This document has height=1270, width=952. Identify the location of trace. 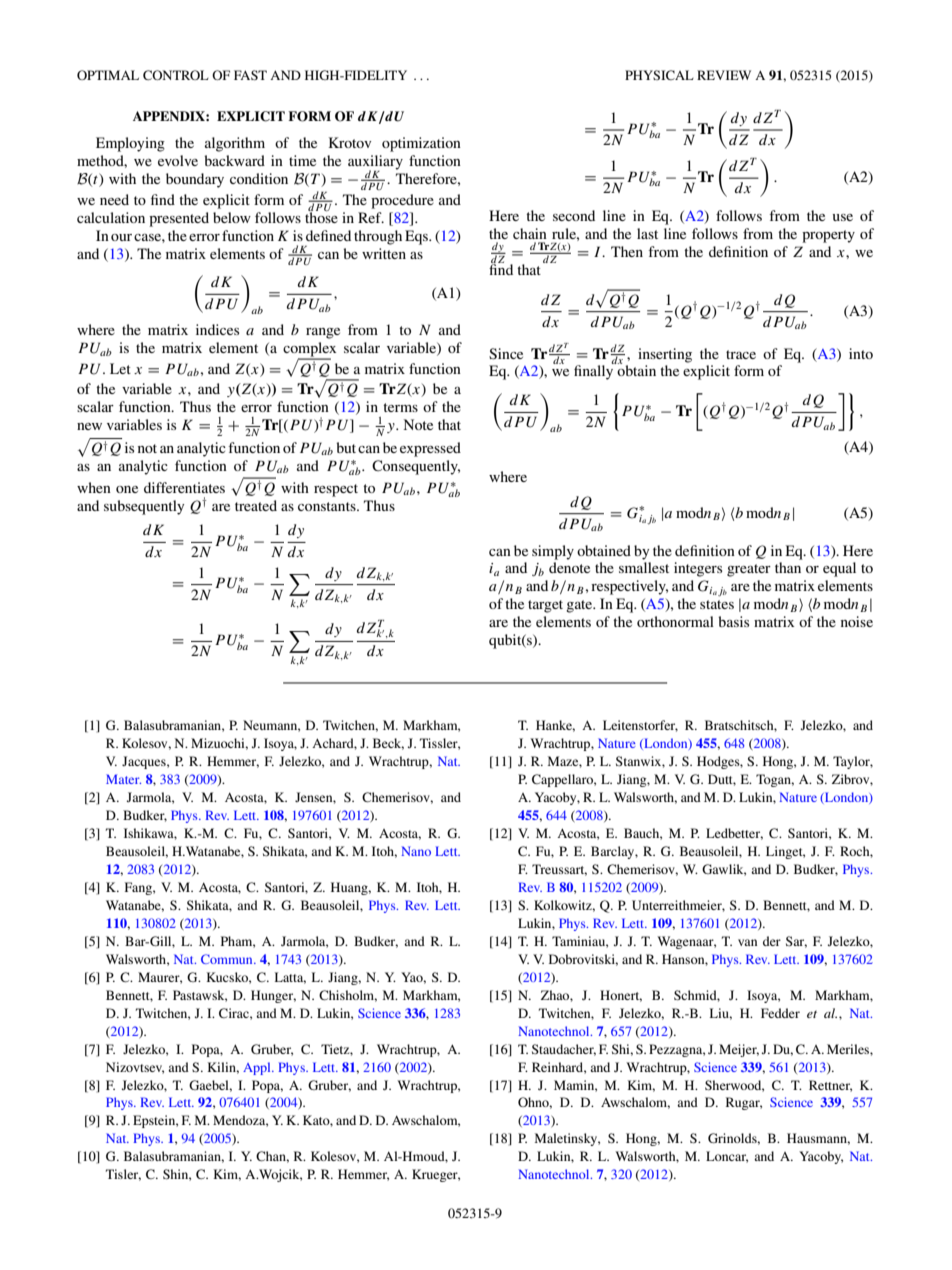
(741, 354).
